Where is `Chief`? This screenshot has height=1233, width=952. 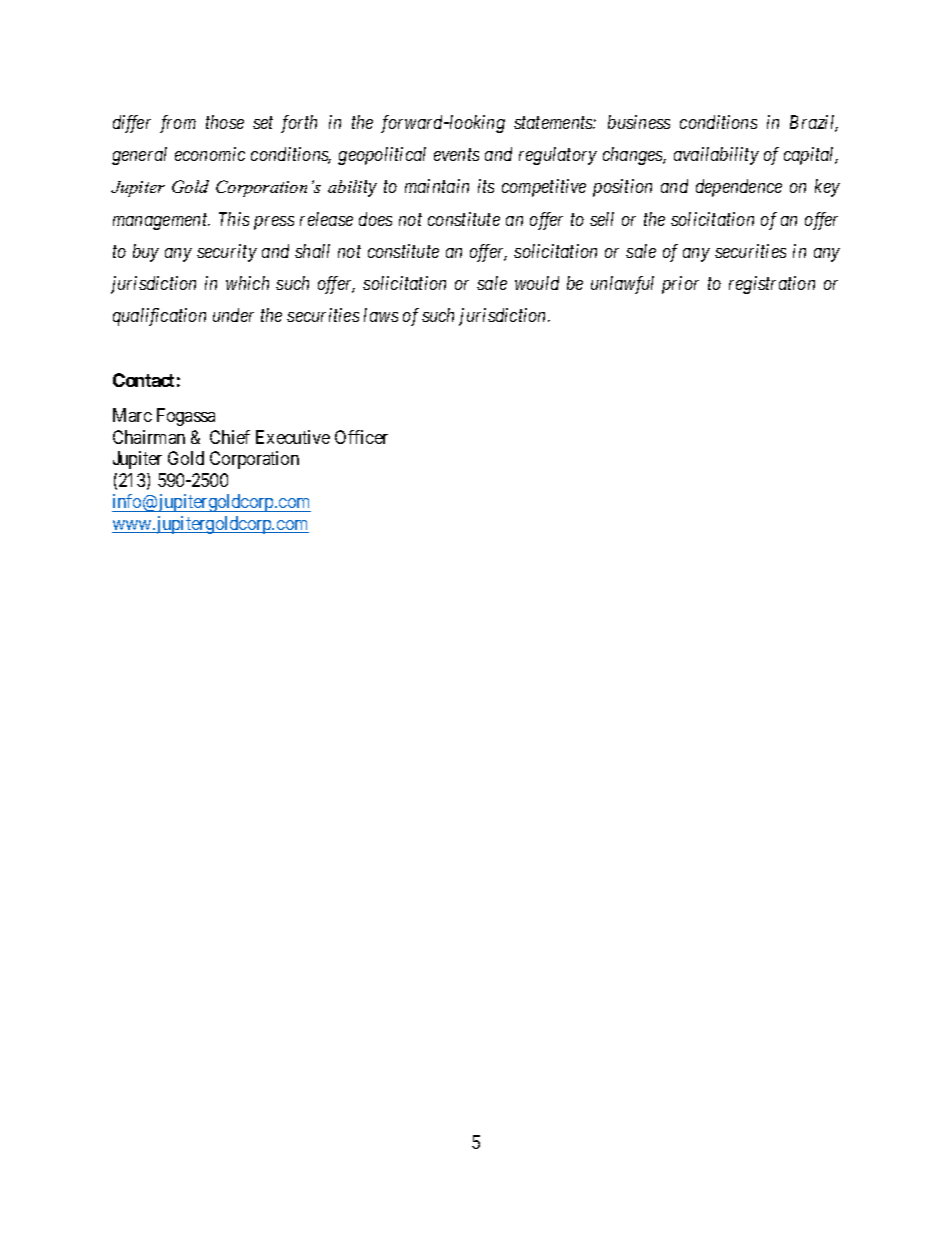
Chief is located at coordinates (230, 437).
